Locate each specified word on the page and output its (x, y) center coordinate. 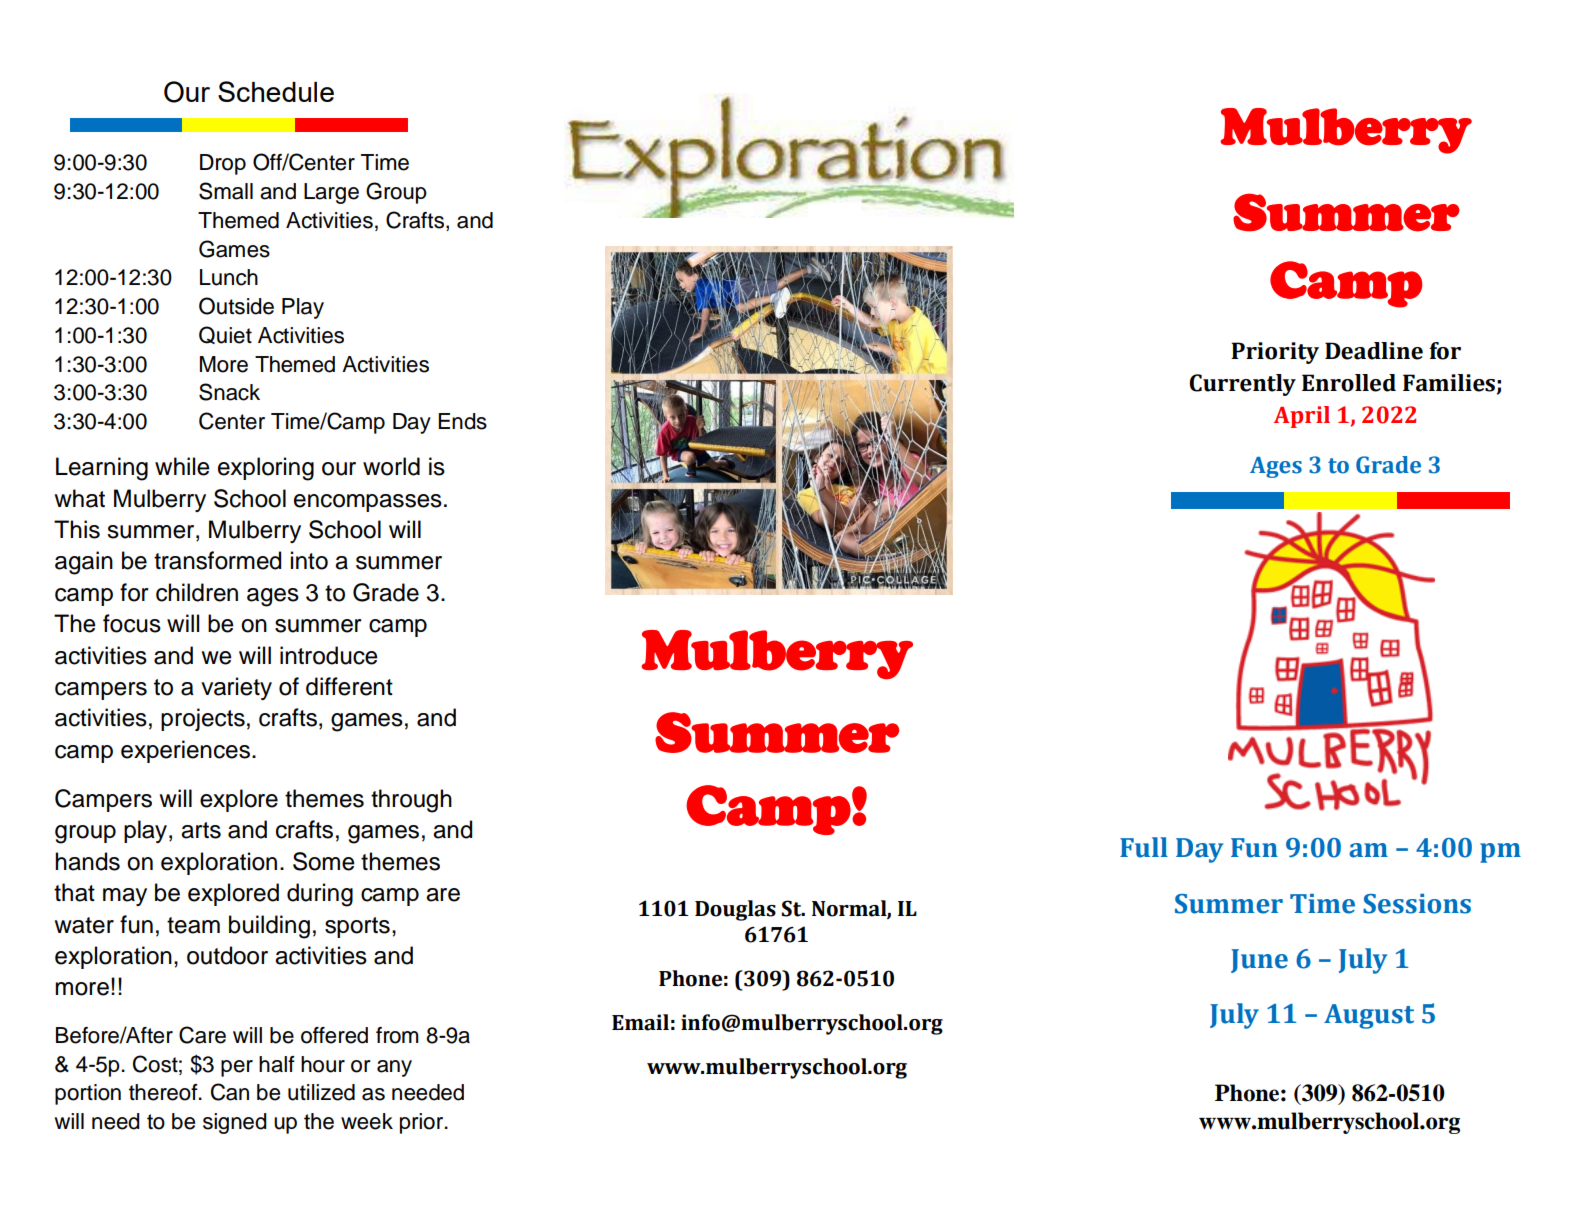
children (197, 592)
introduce (329, 655)
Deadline (1374, 351)
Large (331, 193)
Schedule (276, 91)
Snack (229, 392)
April (1302, 417)
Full (1144, 847)
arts (201, 830)
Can (230, 1092)
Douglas (735, 910)
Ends (462, 421)
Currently (1242, 385)
